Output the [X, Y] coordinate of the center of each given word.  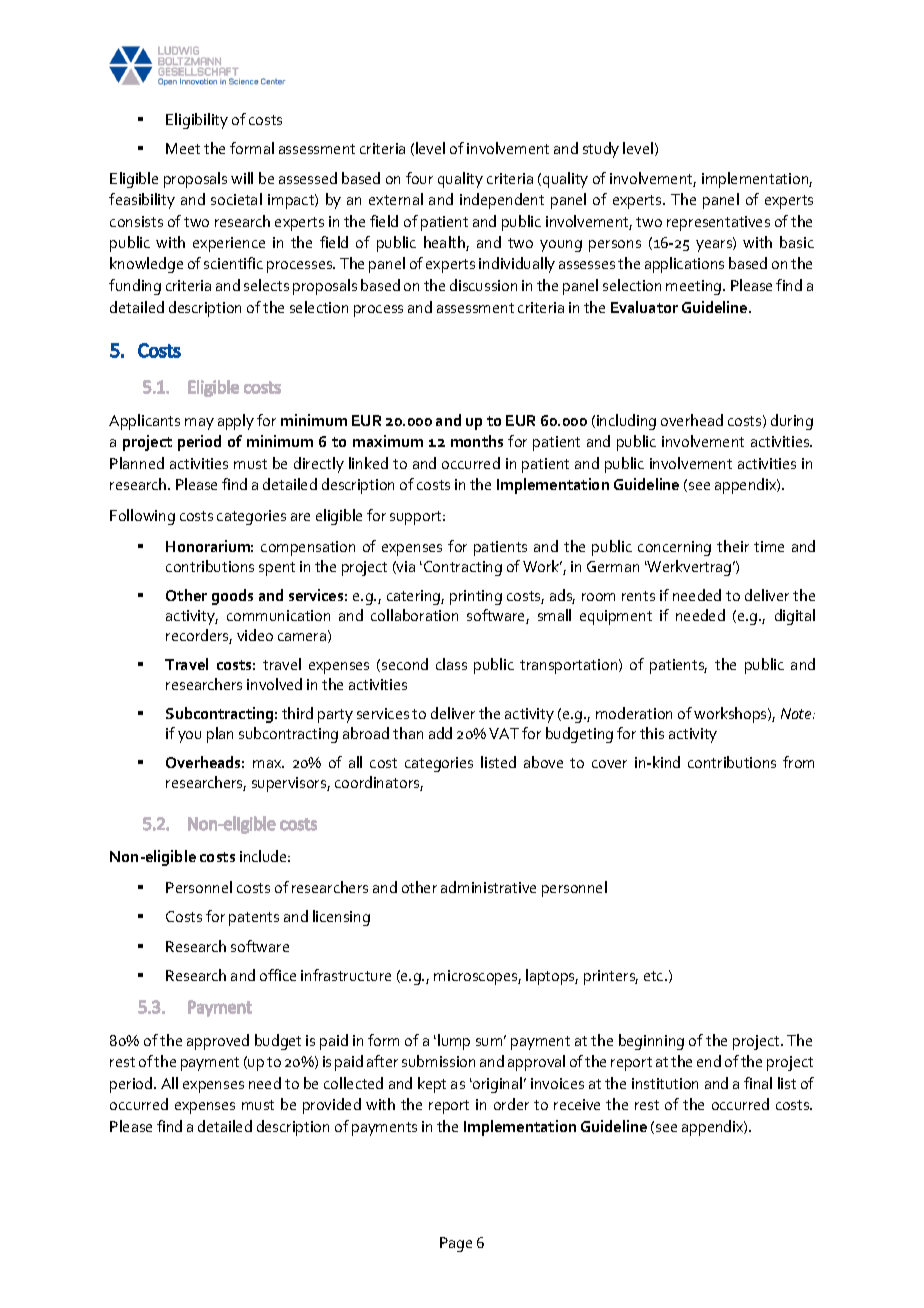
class [451, 664]
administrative [488, 887]
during [792, 422]
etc [655, 976]
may [199, 424]
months [477, 441]
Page [456, 1244]
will [242, 178]
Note [797, 713]
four [419, 178]
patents [254, 919]
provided [332, 1106]
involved [274, 684]
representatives [718, 223]
